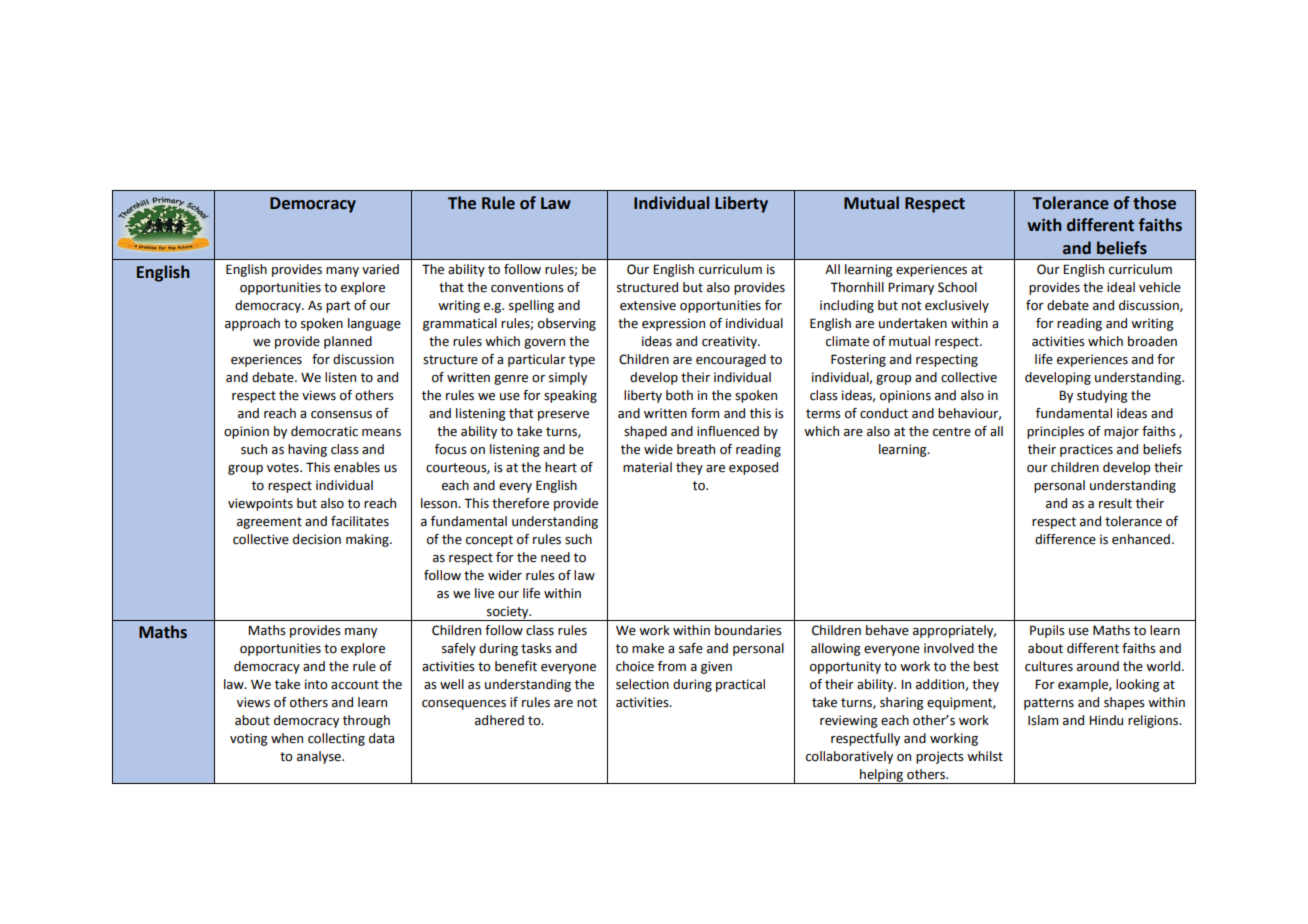 The image size is (1308, 924). What do you see at coordinates (320, 757) in the screenshot?
I see `analyse` at bounding box center [320, 757].
